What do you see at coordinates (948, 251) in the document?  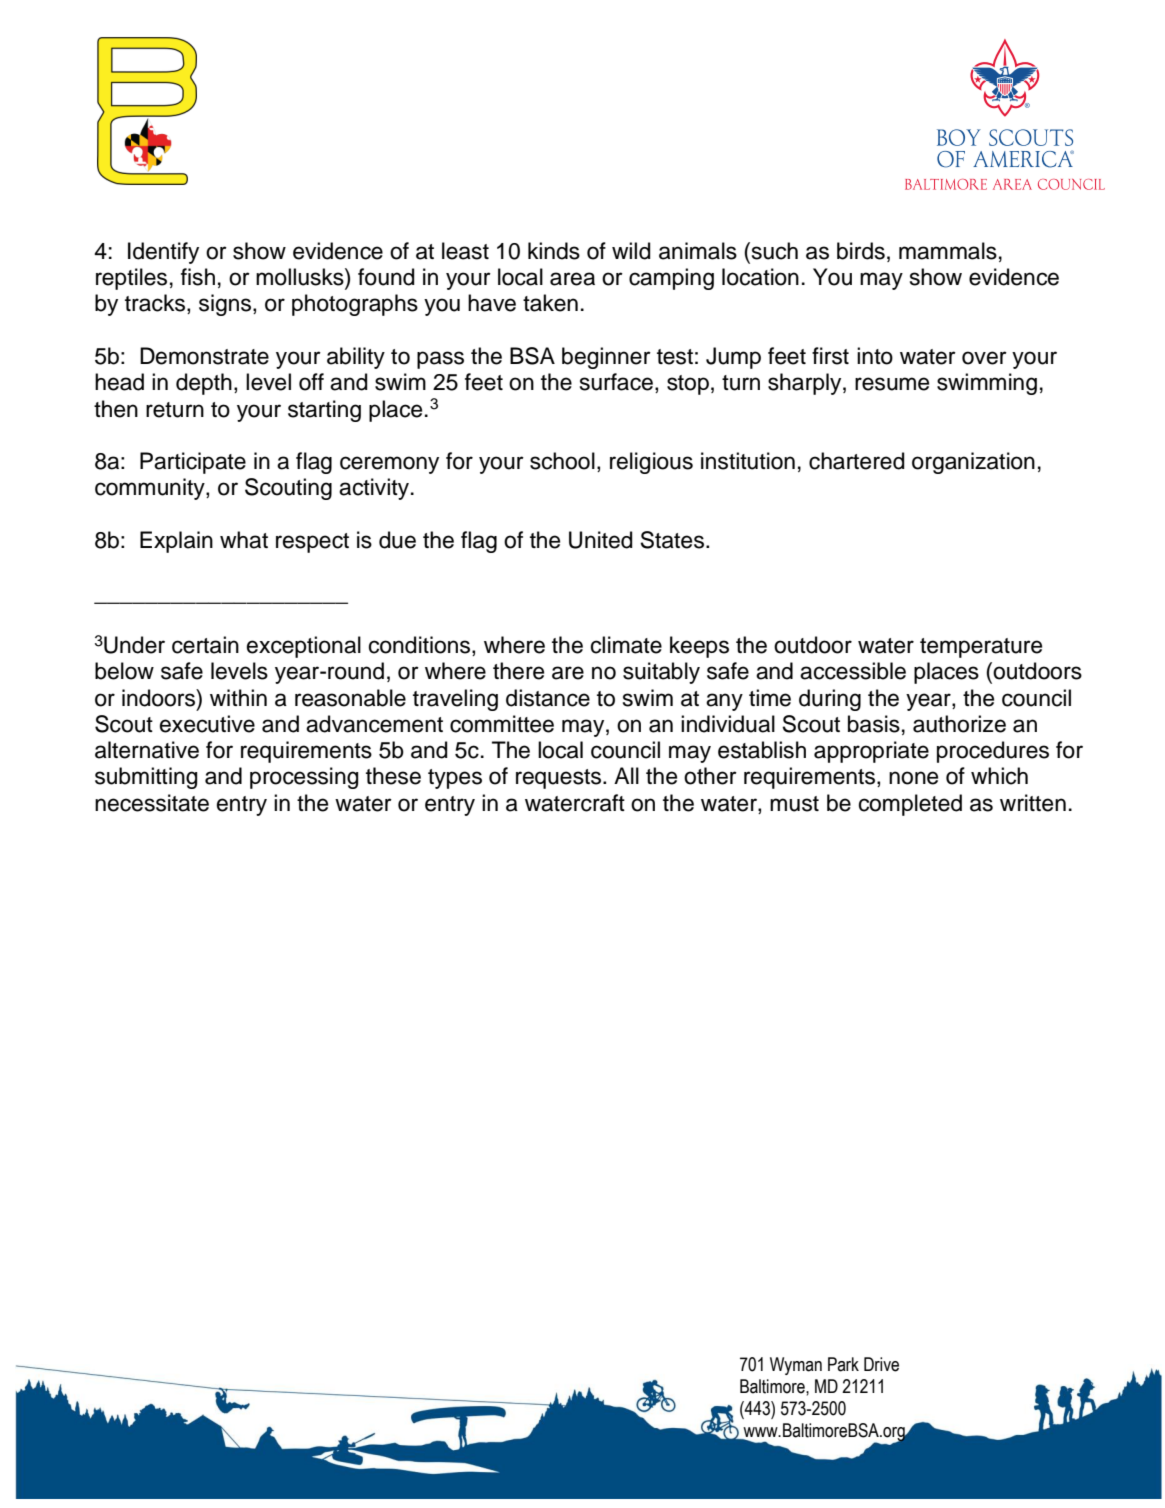 I see `mammals` at bounding box center [948, 251].
